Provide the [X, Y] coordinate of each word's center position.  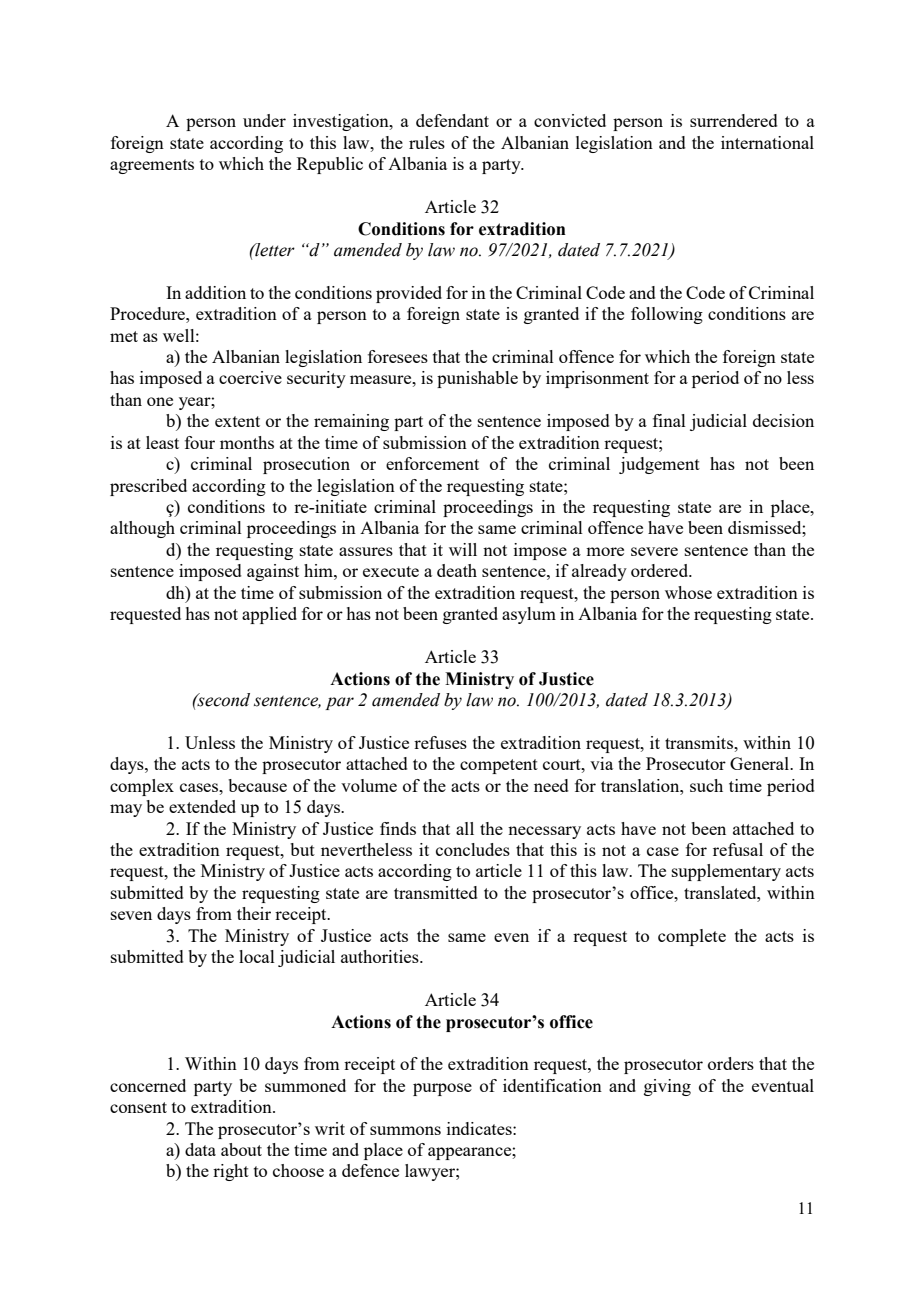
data [200, 1149]
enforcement [432, 463]
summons [405, 1130]
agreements [152, 166]
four [200, 442]
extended [202, 806]
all [465, 828]
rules [427, 142]
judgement [659, 465]
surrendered [734, 120]
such [706, 785]
